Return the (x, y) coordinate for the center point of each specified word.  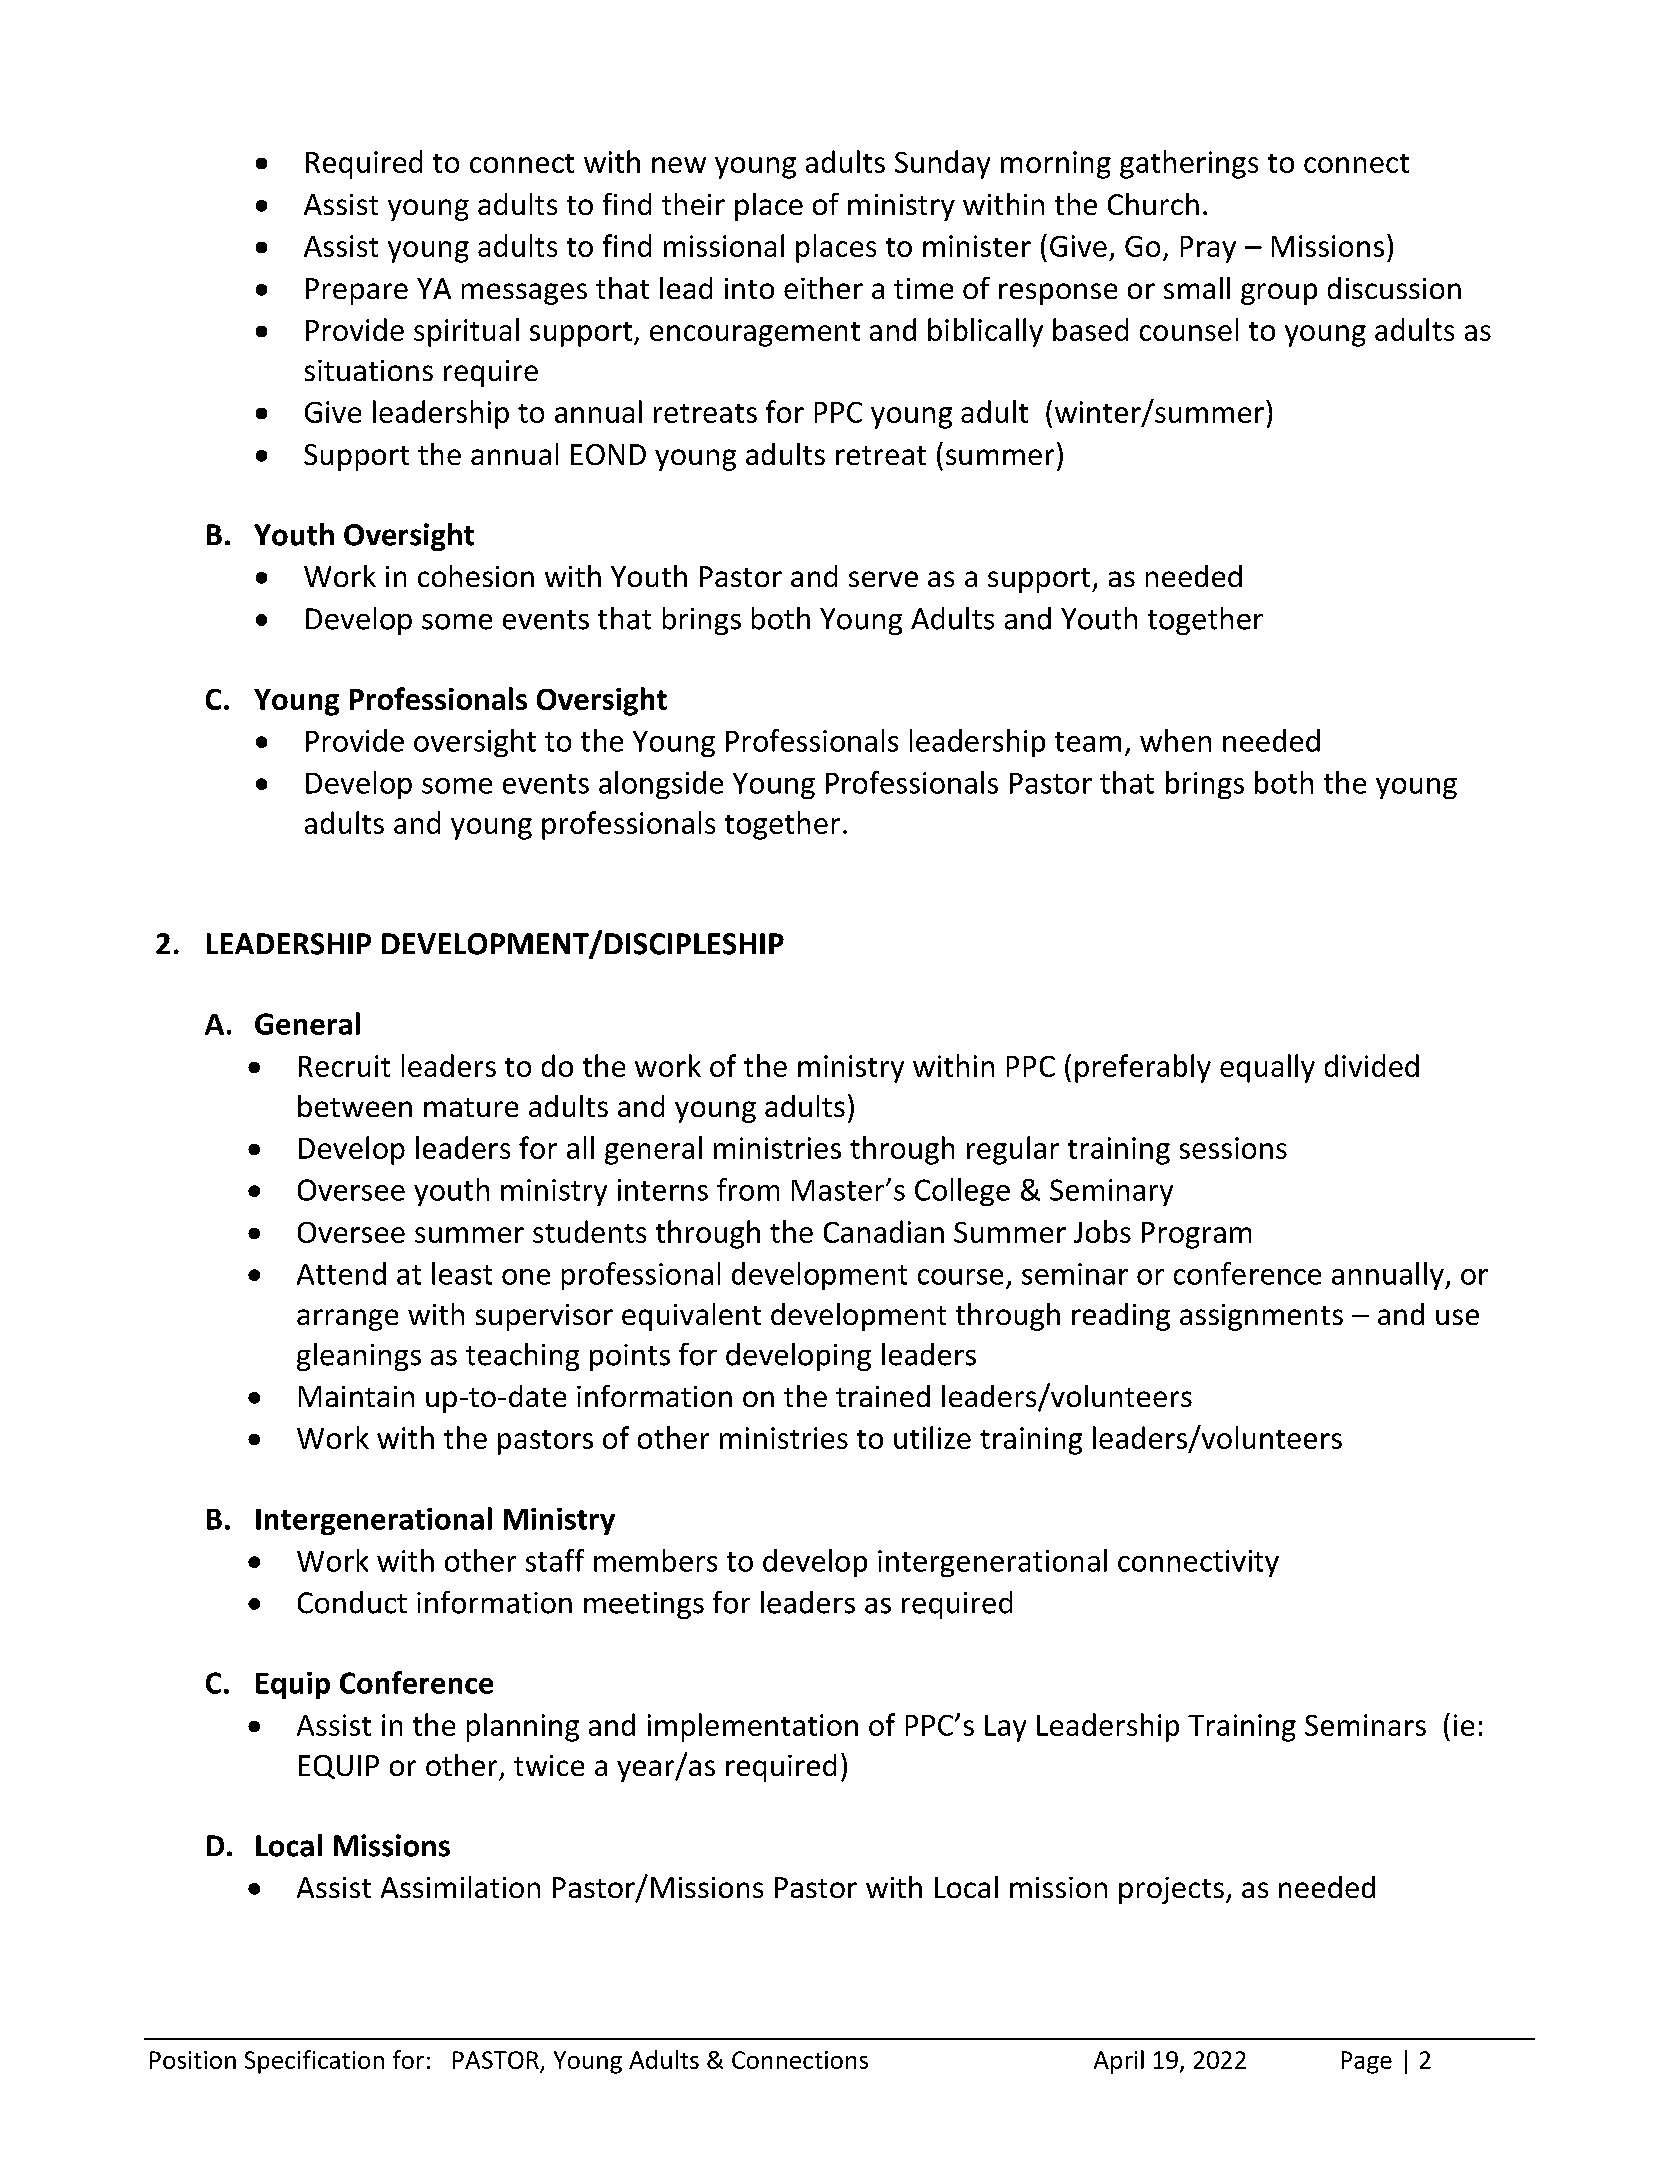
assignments (1261, 1317)
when (1175, 740)
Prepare (357, 291)
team (1088, 742)
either (823, 288)
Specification (314, 2062)
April (1119, 2062)
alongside (661, 785)
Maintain (356, 1396)
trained (883, 1396)
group (1279, 294)
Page (1367, 2062)
